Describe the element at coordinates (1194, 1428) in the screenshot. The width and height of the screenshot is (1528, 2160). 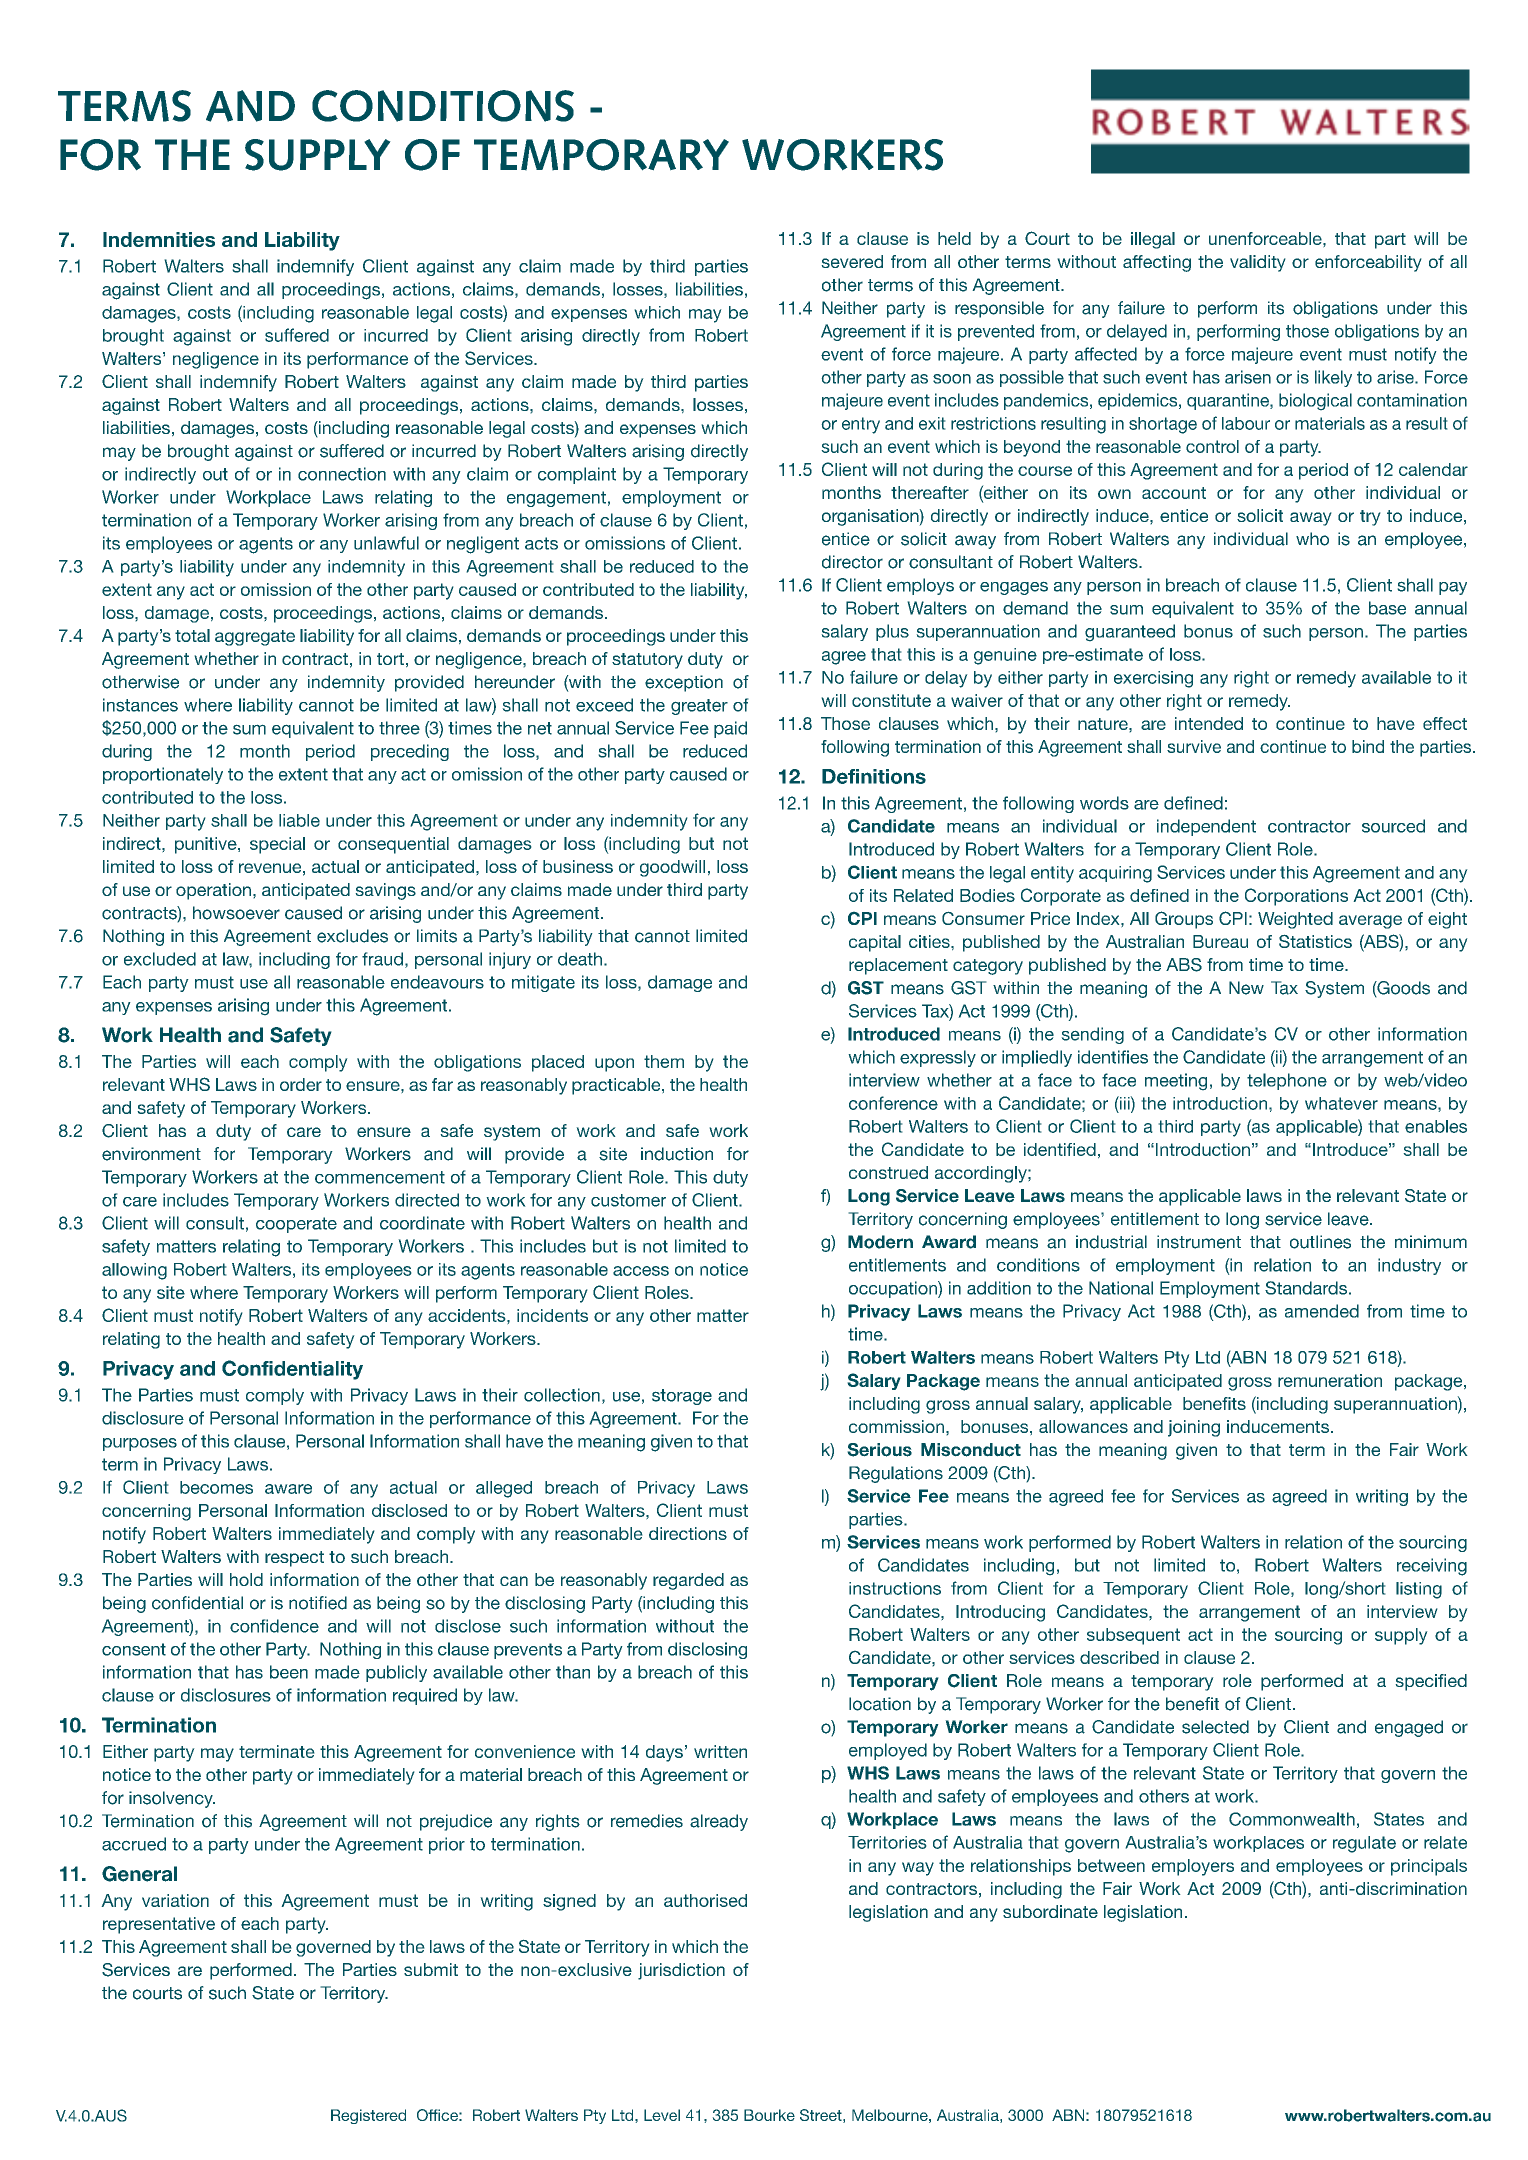
I see `joining` at that location.
